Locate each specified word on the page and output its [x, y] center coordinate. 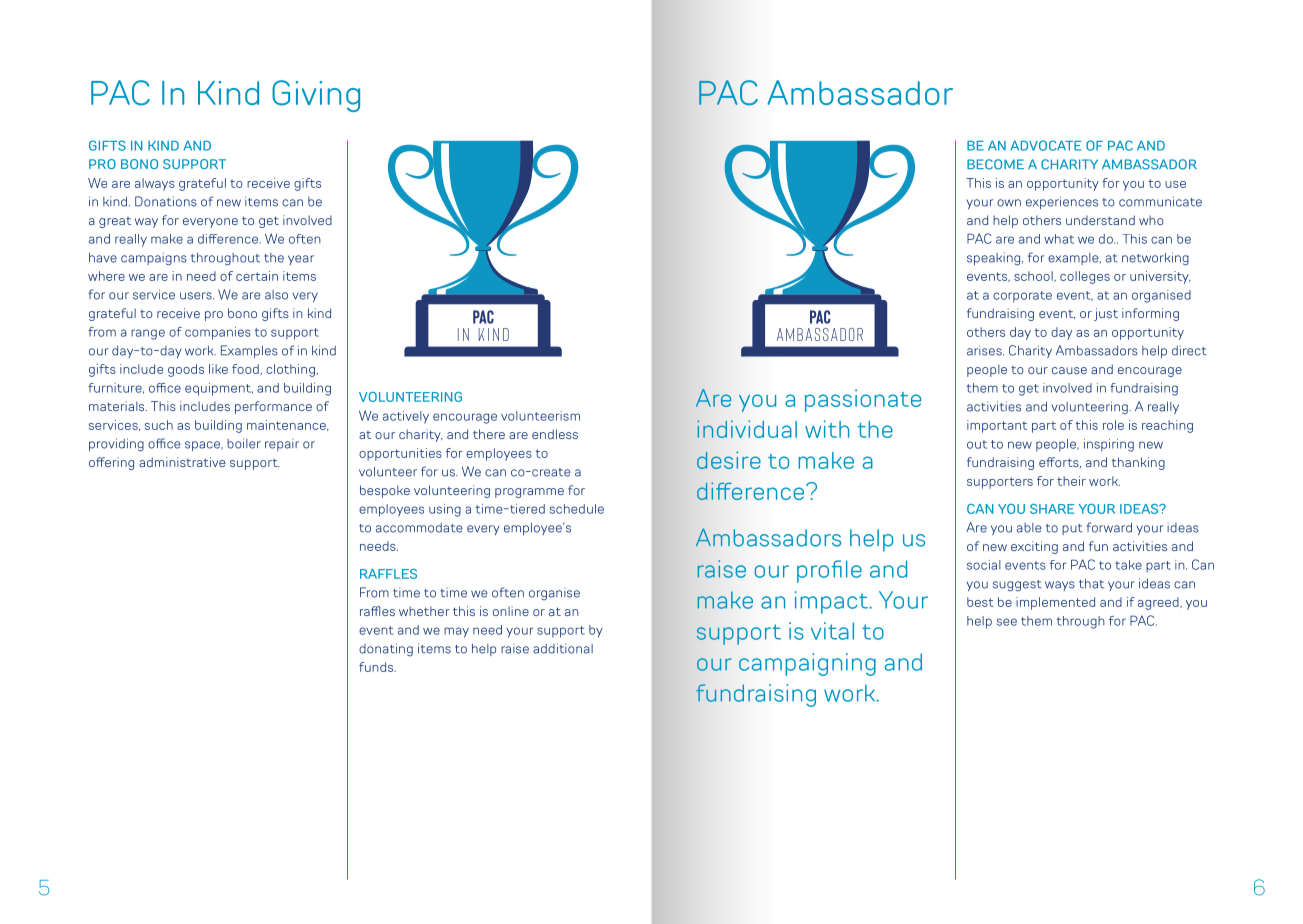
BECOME [995, 164]
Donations [166, 201]
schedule [577, 509]
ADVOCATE [1045, 145]
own [1009, 203]
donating [386, 650]
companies [218, 333]
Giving [316, 96]
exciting [1034, 547]
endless [555, 434]
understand [1100, 220]
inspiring [1109, 445]
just [1106, 314]
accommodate [419, 528]
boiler [244, 443]
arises [985, 350]
